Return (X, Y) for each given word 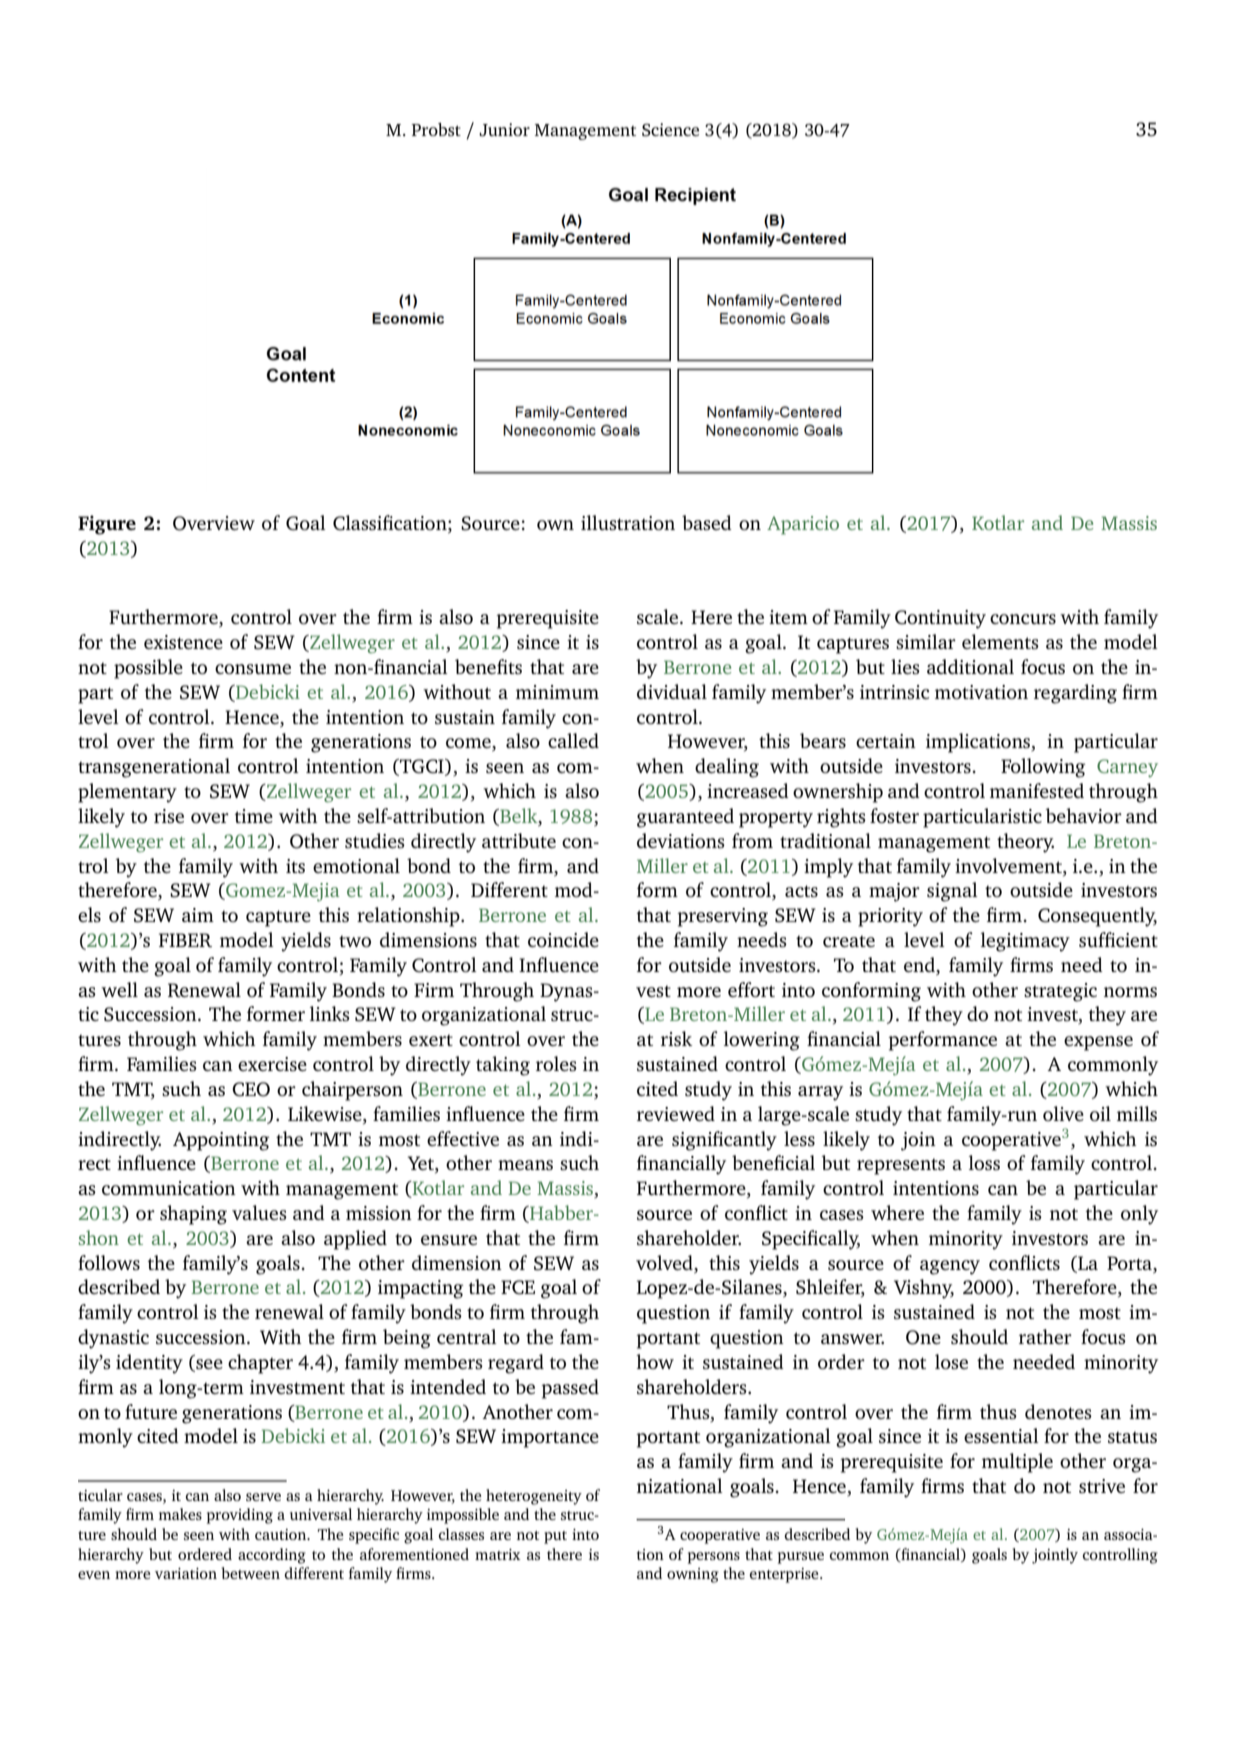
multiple (1017, 1463)
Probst (436, 129)
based (707, 522)
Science (670, 130)
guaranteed (685, 818)
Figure (107, 525)
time (254, 816)
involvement (1009, 865)
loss (984, 1162)
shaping (193, 1215)
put (555, 1537)
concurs (1023, 619)
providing (240, 1516)
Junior (504, 130)
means (525, 1165)
